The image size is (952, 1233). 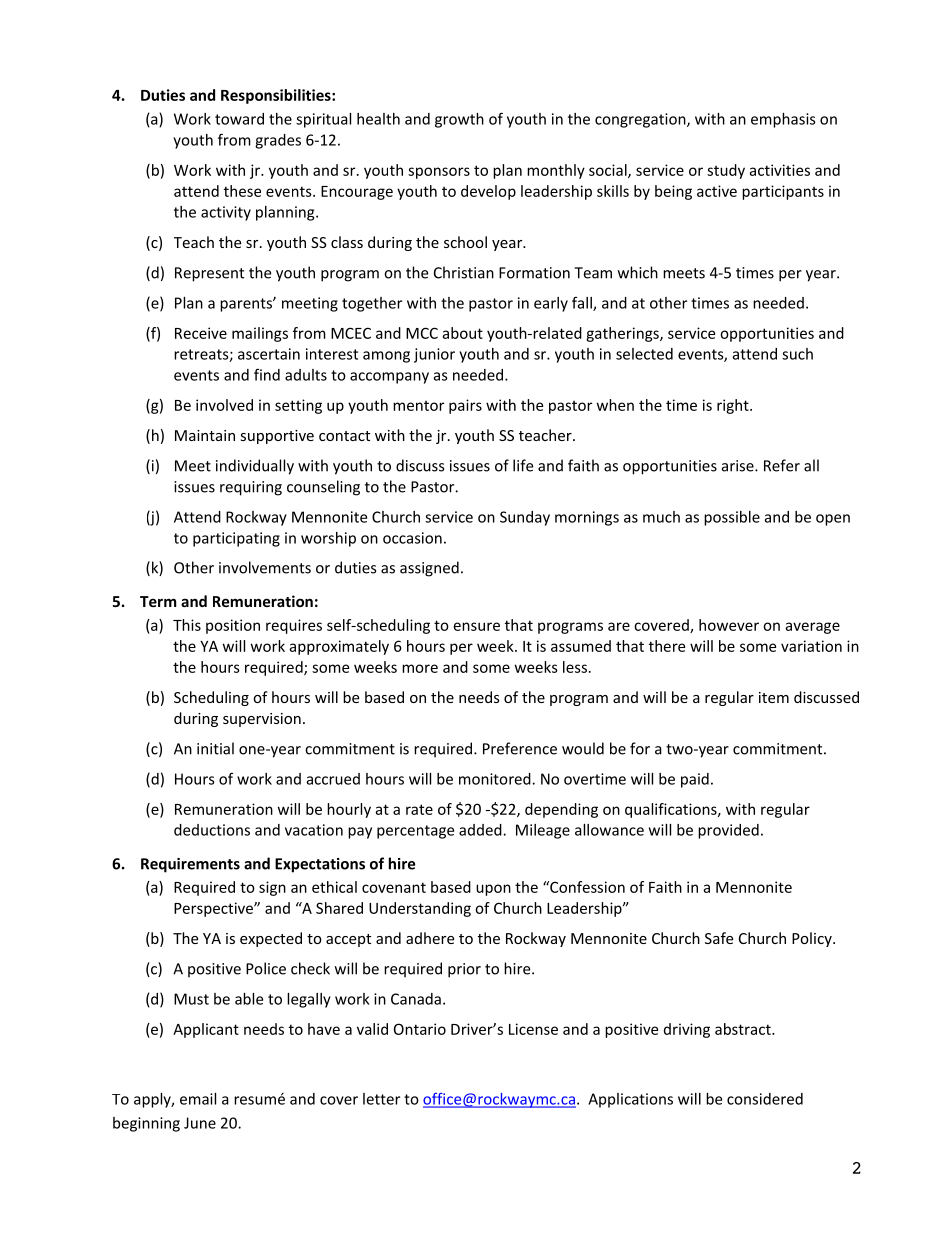 What do you see at coordinates (726, 171) in the document?
I see `study` at bounding box center [726, 171].
